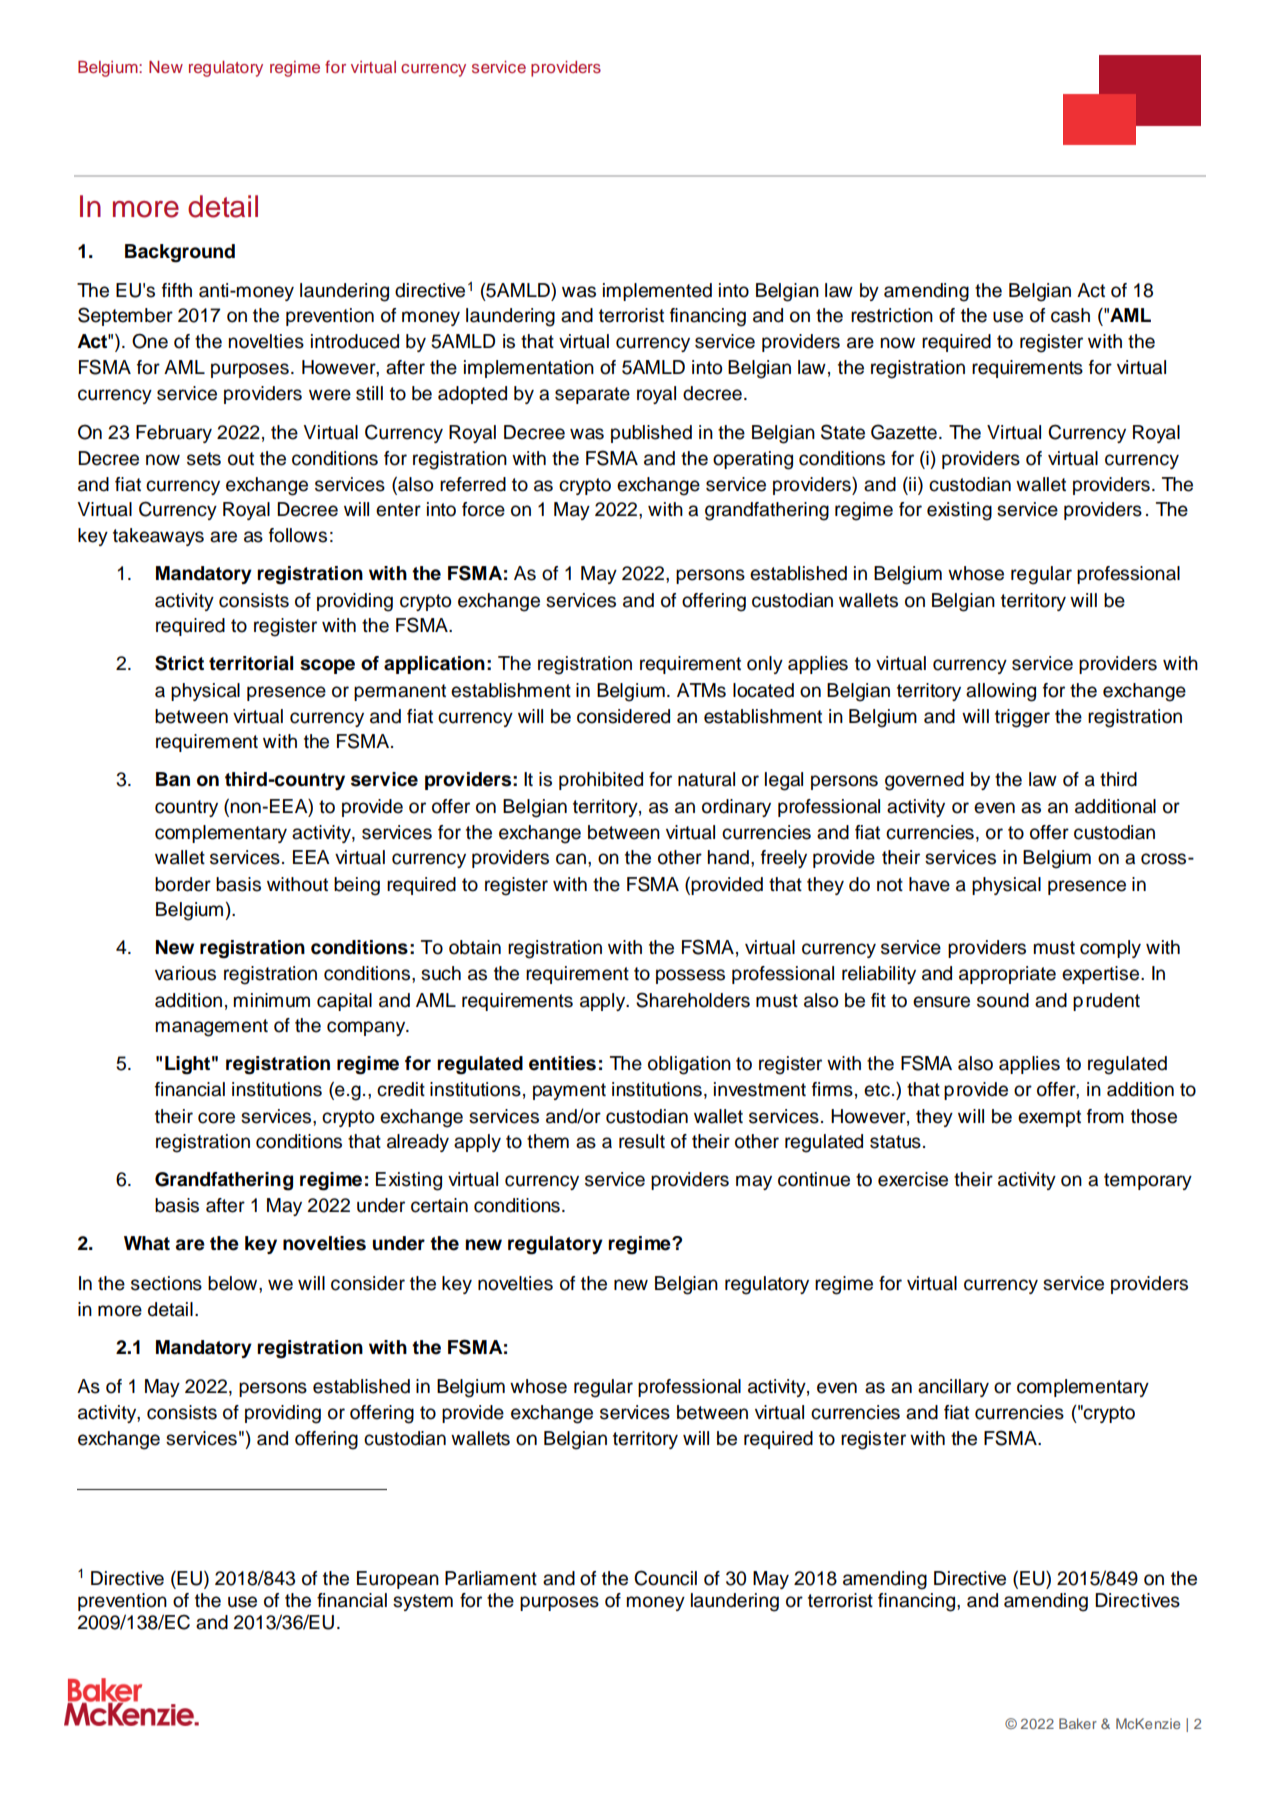  What do you see at coordinates (177, 290) in the screenshot?
I see `fifth` at bounding box center [177, 290].
